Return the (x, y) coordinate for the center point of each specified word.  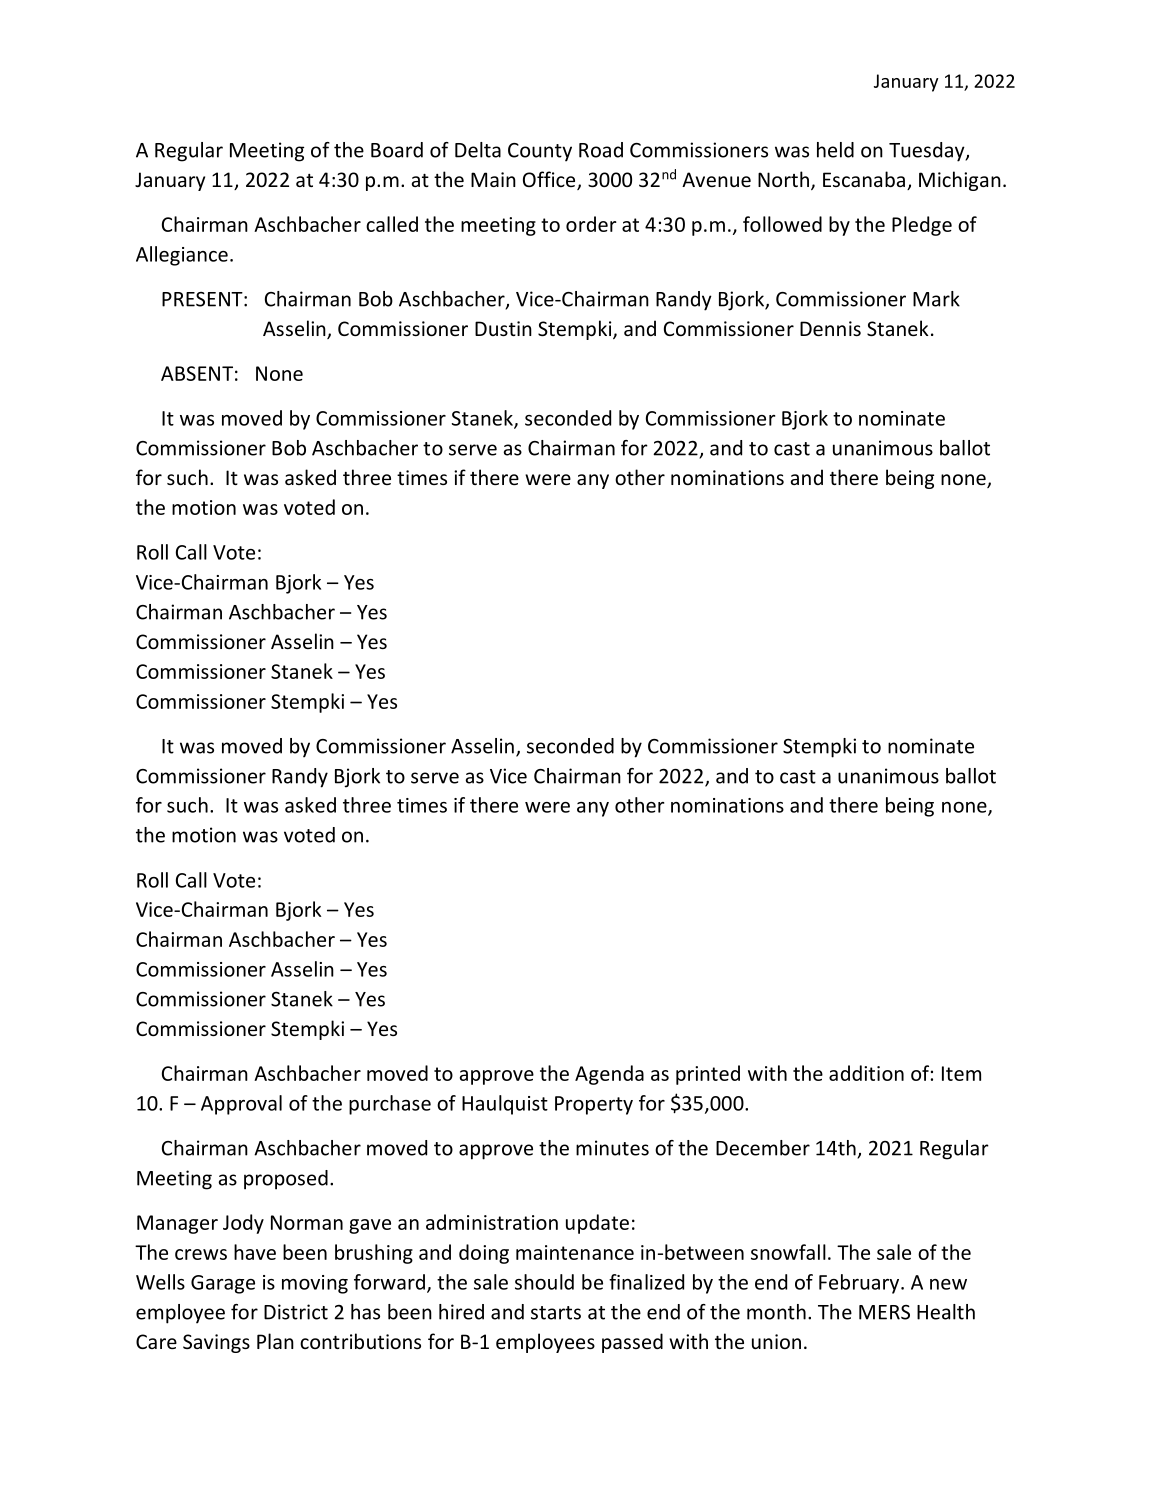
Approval (241, 1105)
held (835, 150)
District (296, 1312)
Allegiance (182, 256)
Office (550, 180)
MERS (884, 1312)
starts (556, 1313)
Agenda (609, 1075)
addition (866, 1073)
